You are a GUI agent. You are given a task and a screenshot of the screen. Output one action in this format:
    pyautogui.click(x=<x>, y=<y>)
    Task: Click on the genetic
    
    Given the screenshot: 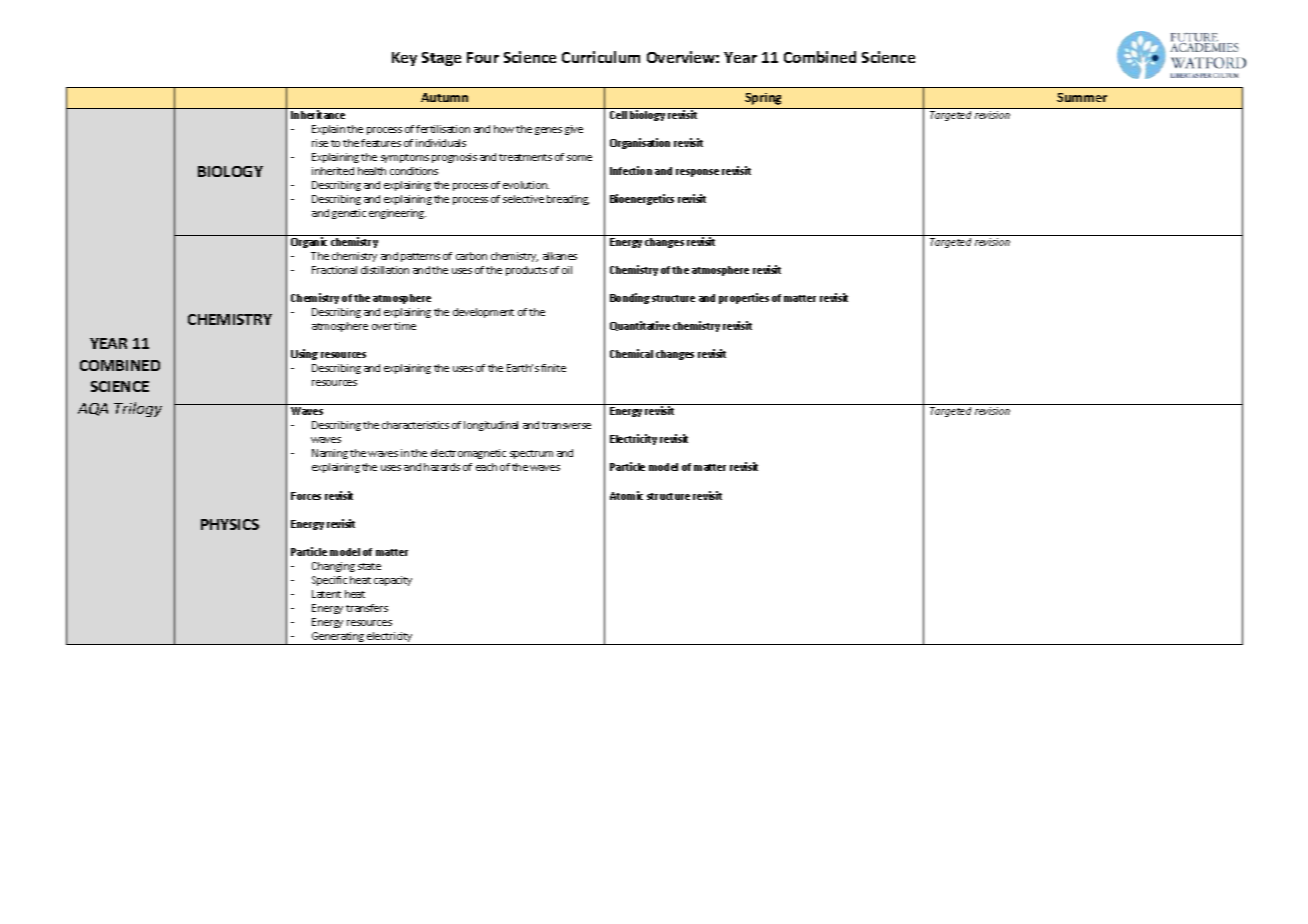 What is the action you would take?
    pyautogui.click(x=349, y=214)
